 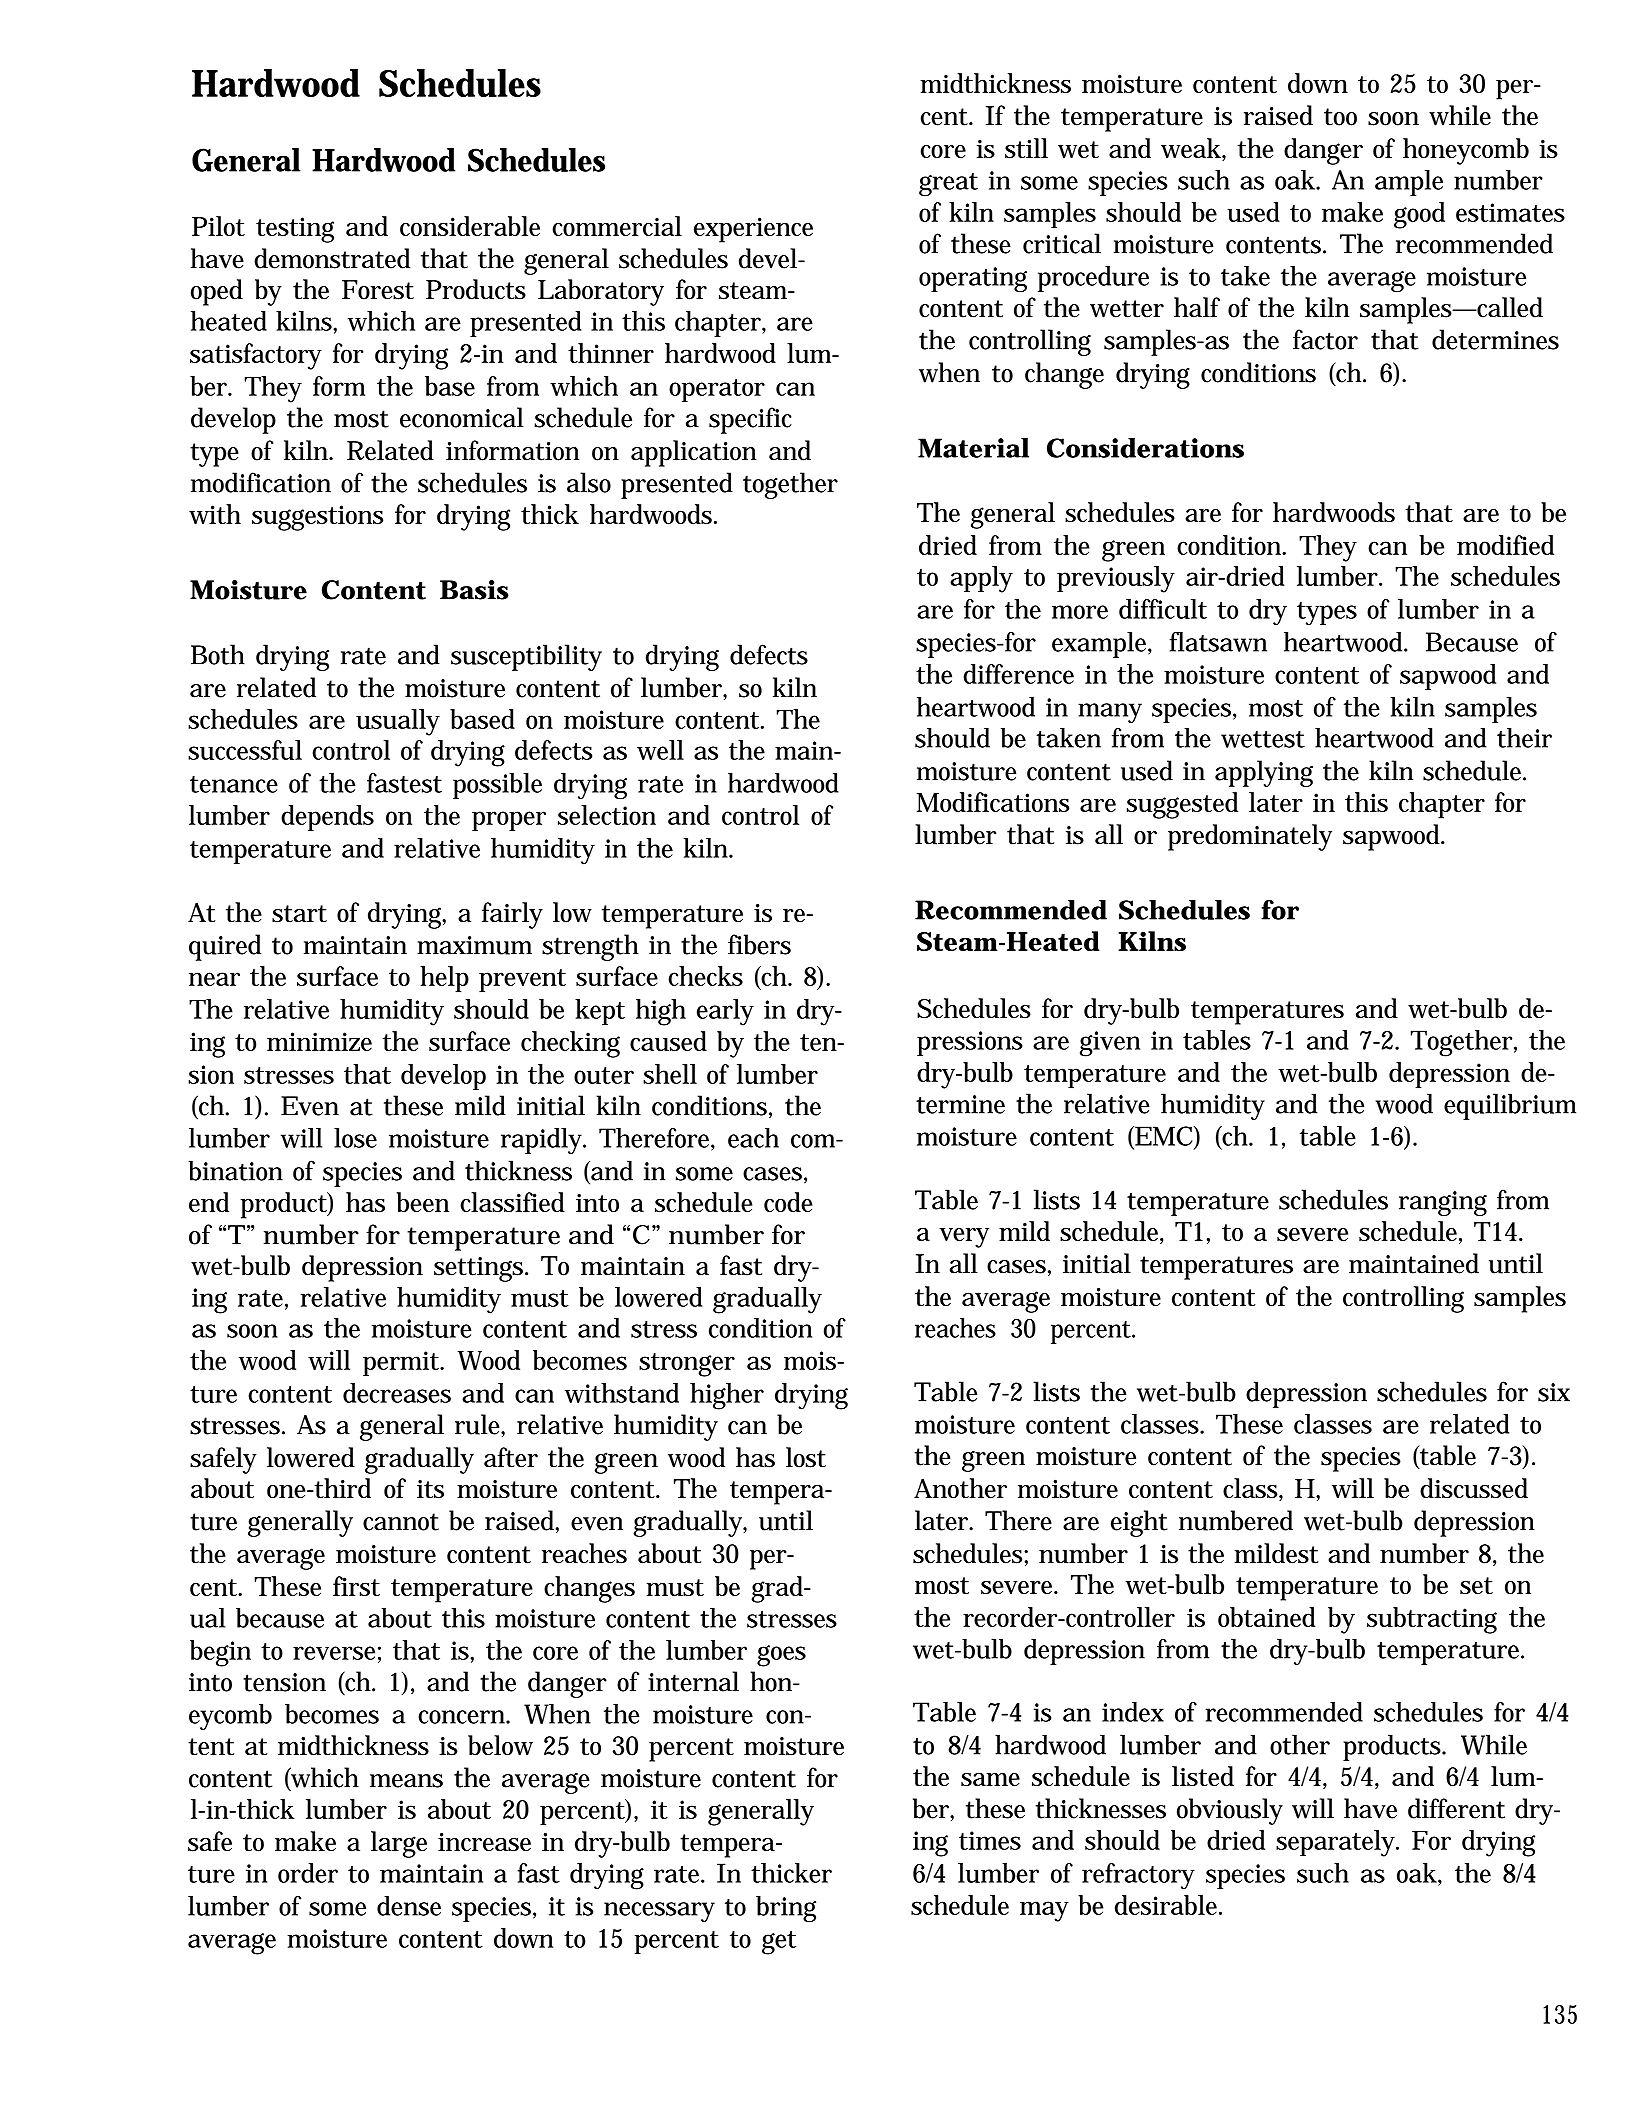 I want to click on minimize, so click(x=319, y=1041).
